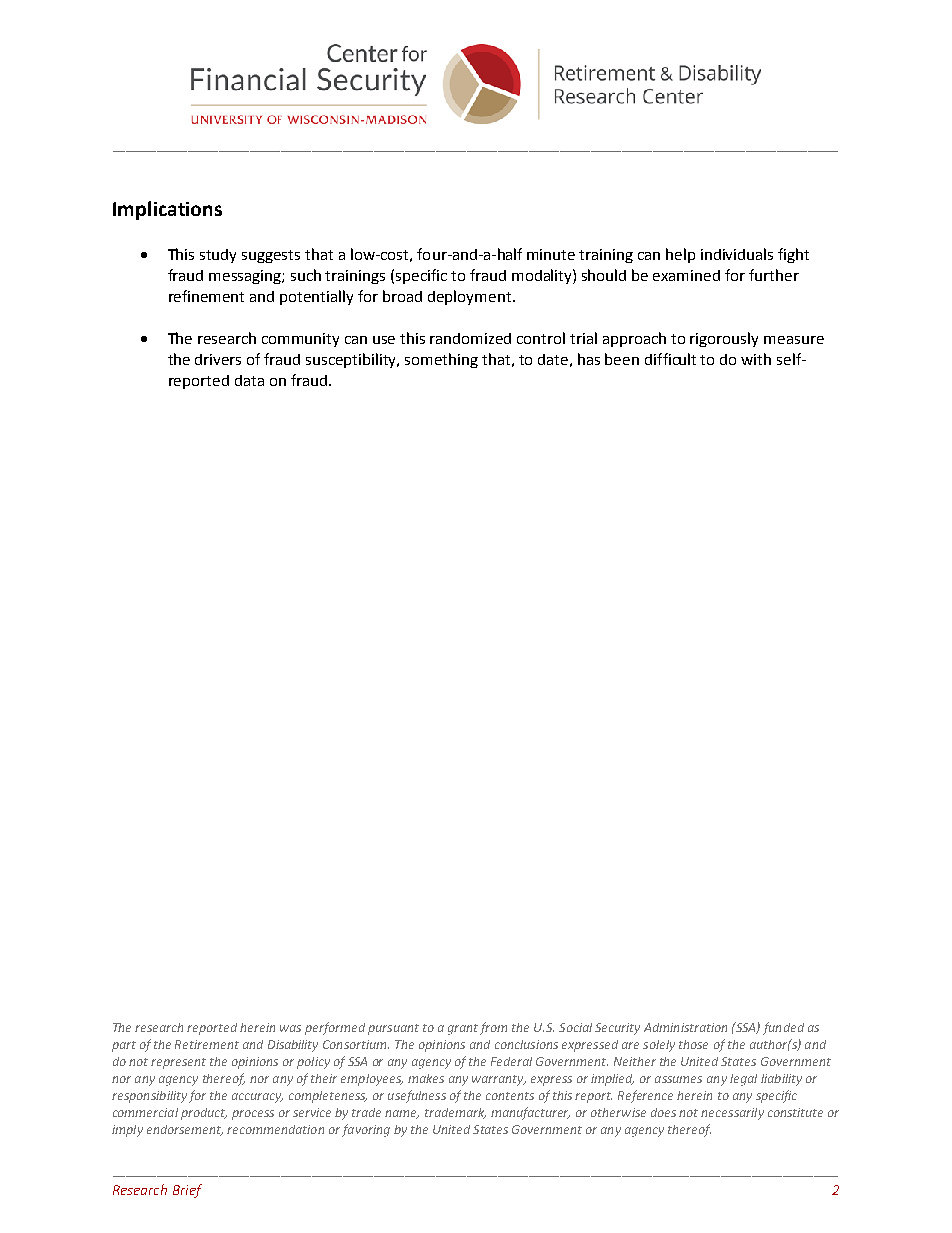  Describe the element at coordinates (737, 254) in the image. I see `individuals` at that location.
